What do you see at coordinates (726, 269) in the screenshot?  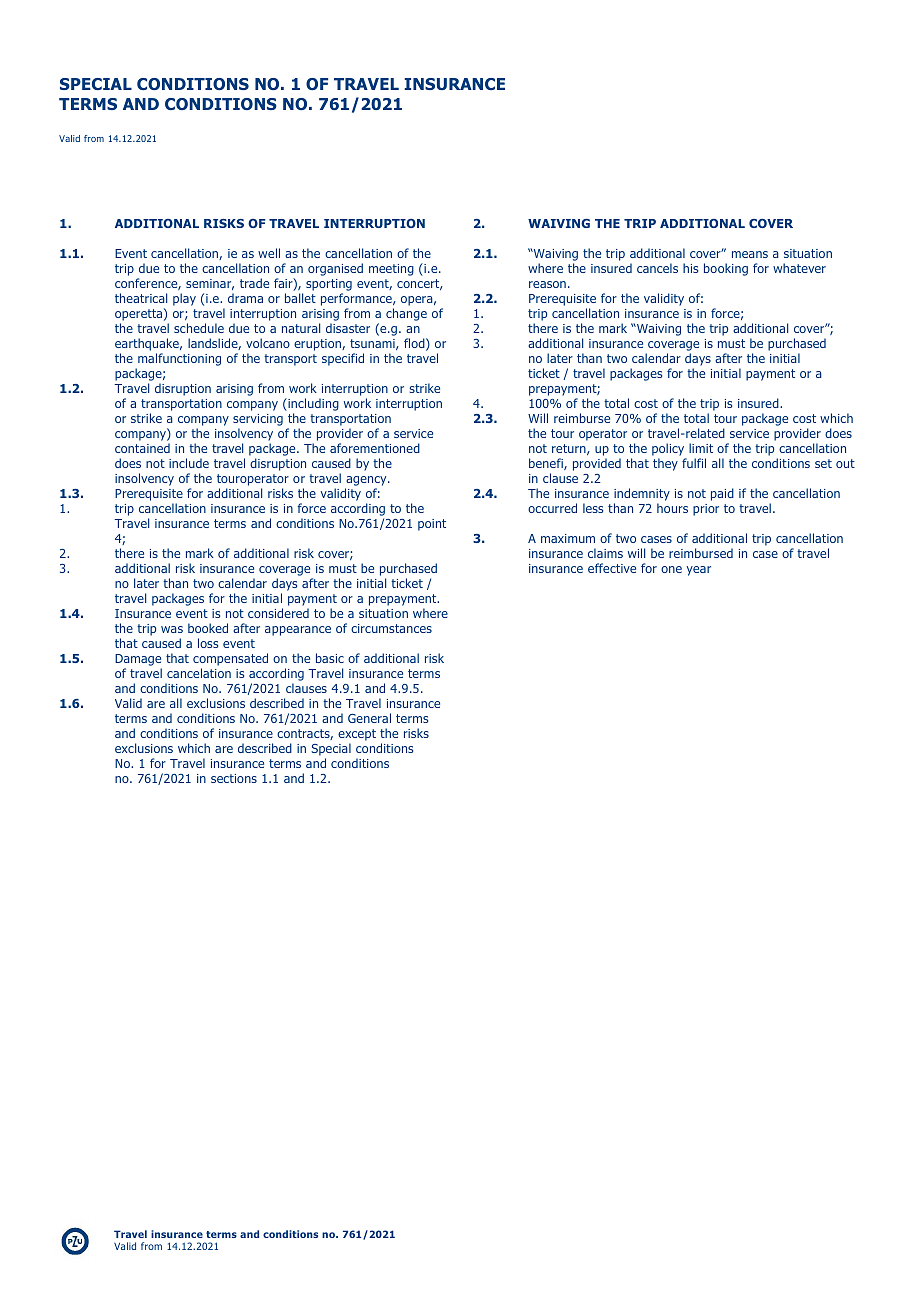 I see `booking` at bounding box center [726, 269].
